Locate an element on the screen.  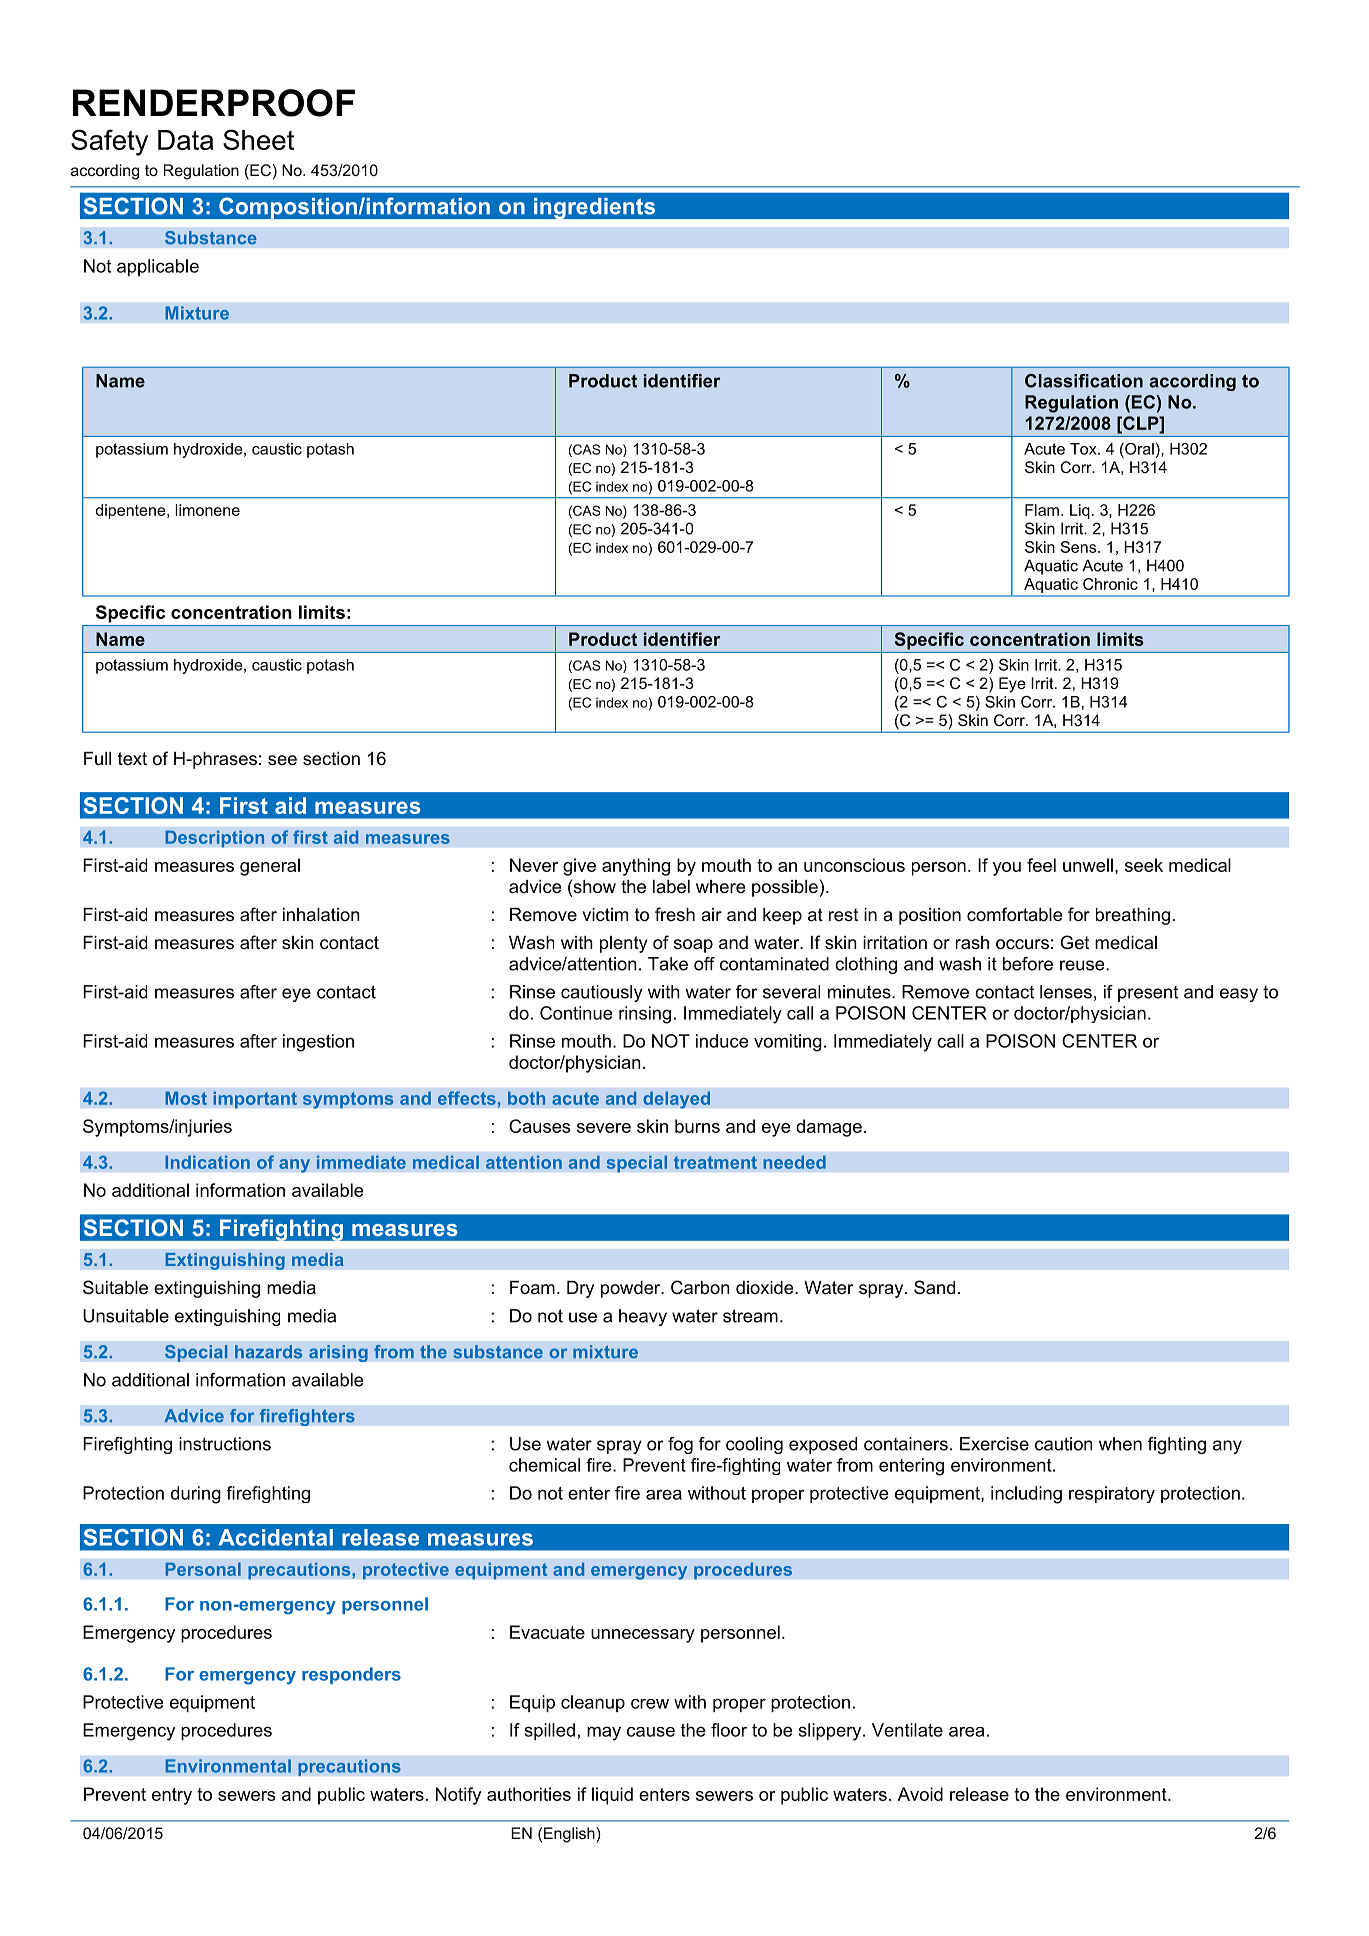
Classification is located at coordinates (1084, 381).
